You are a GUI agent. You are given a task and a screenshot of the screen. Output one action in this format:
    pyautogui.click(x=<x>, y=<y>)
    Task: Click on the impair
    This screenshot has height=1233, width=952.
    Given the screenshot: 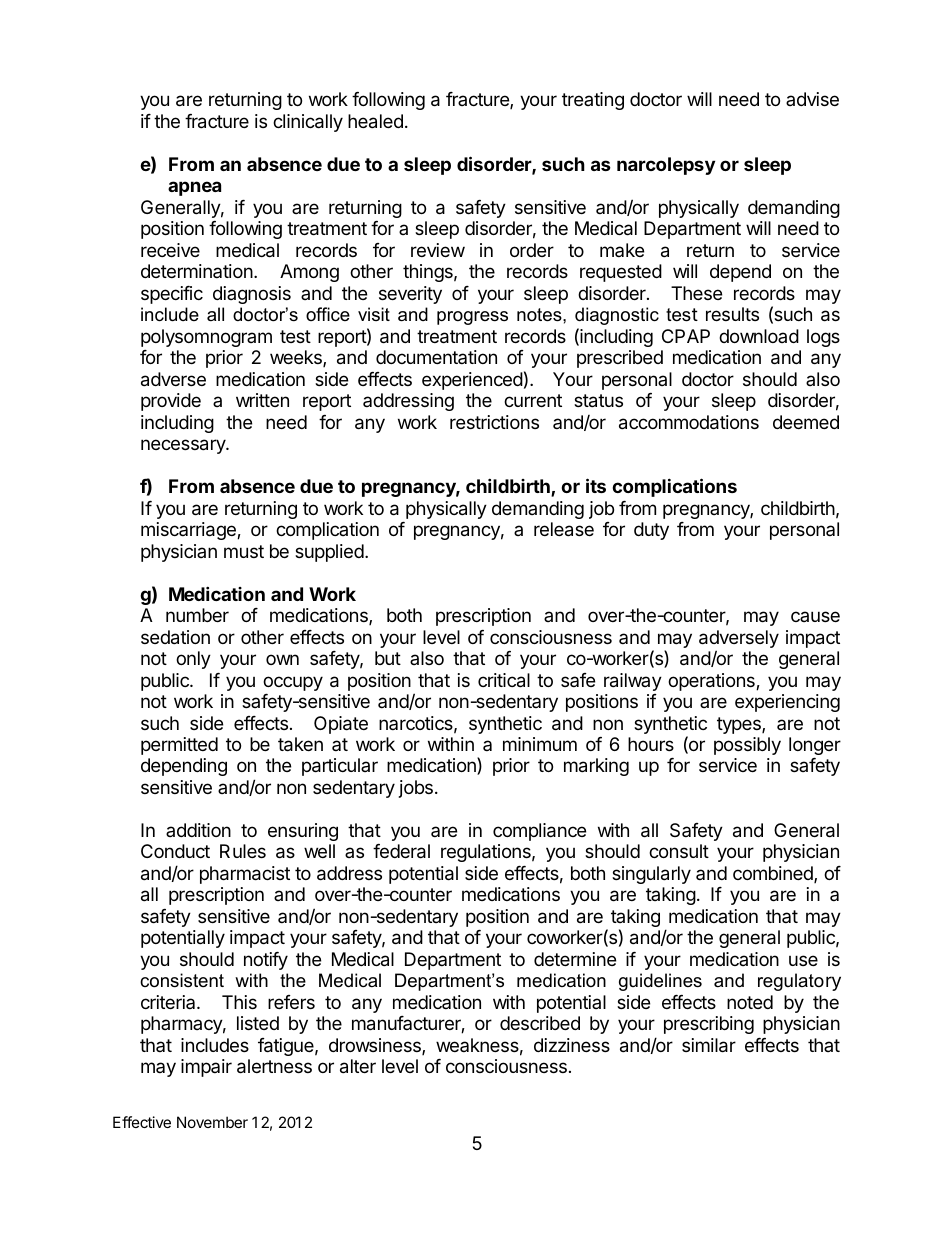 What is the action you would take?
    pyautogui.click(x=206, y=1068)
